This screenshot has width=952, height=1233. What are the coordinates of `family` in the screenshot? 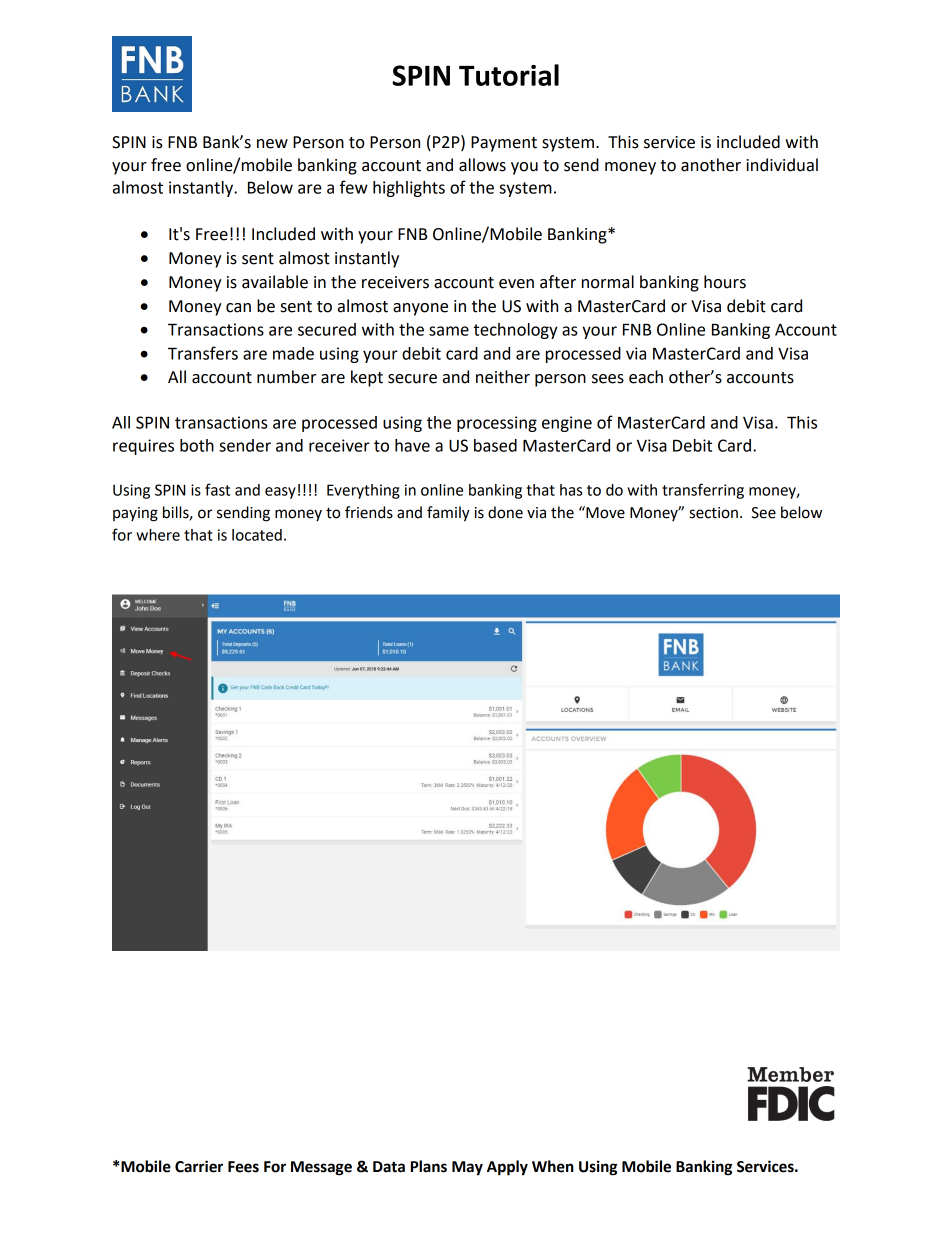 It's located at (448, 514).
